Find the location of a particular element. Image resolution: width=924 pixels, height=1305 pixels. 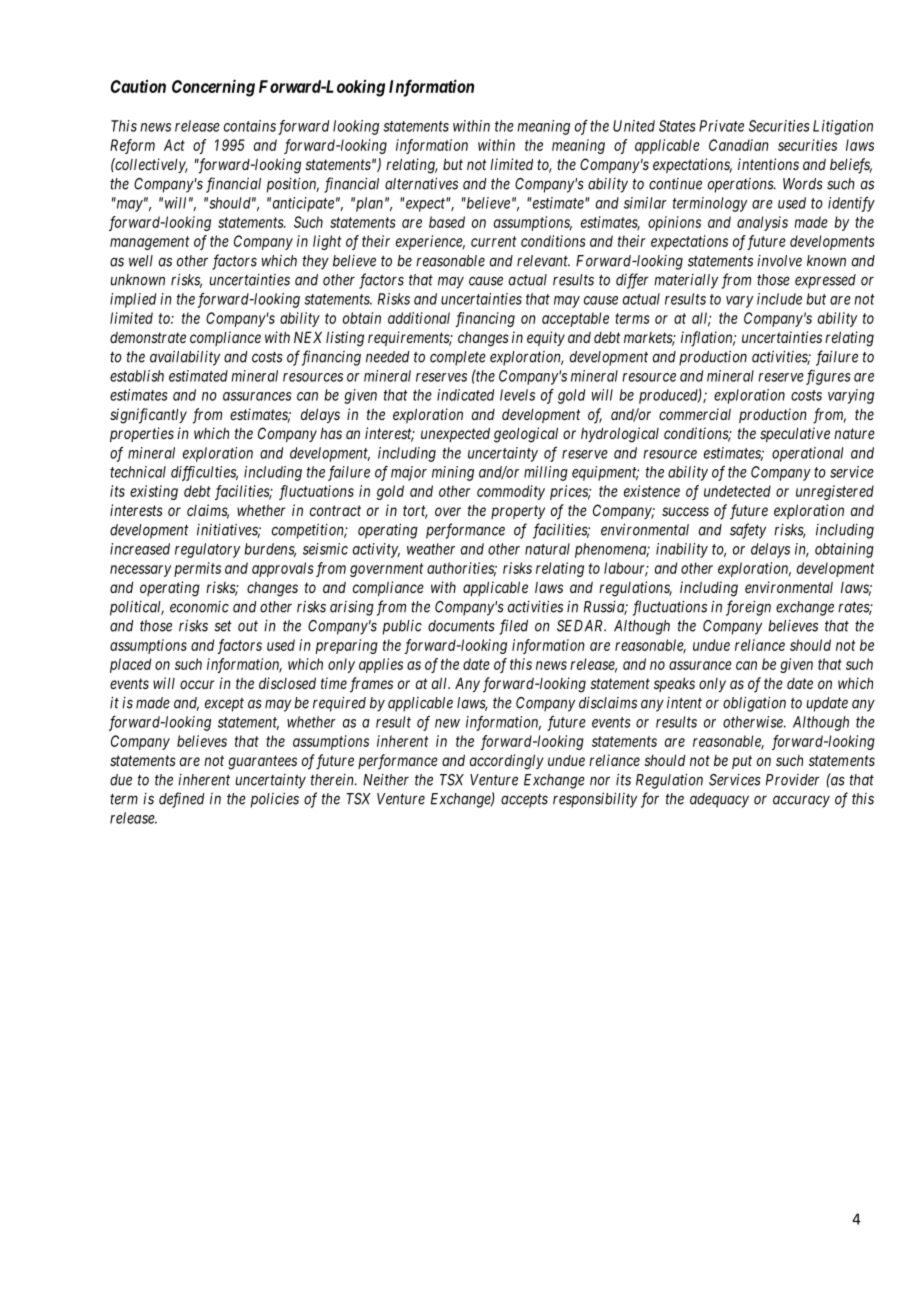

geological is located at coordinates (526, 435).
